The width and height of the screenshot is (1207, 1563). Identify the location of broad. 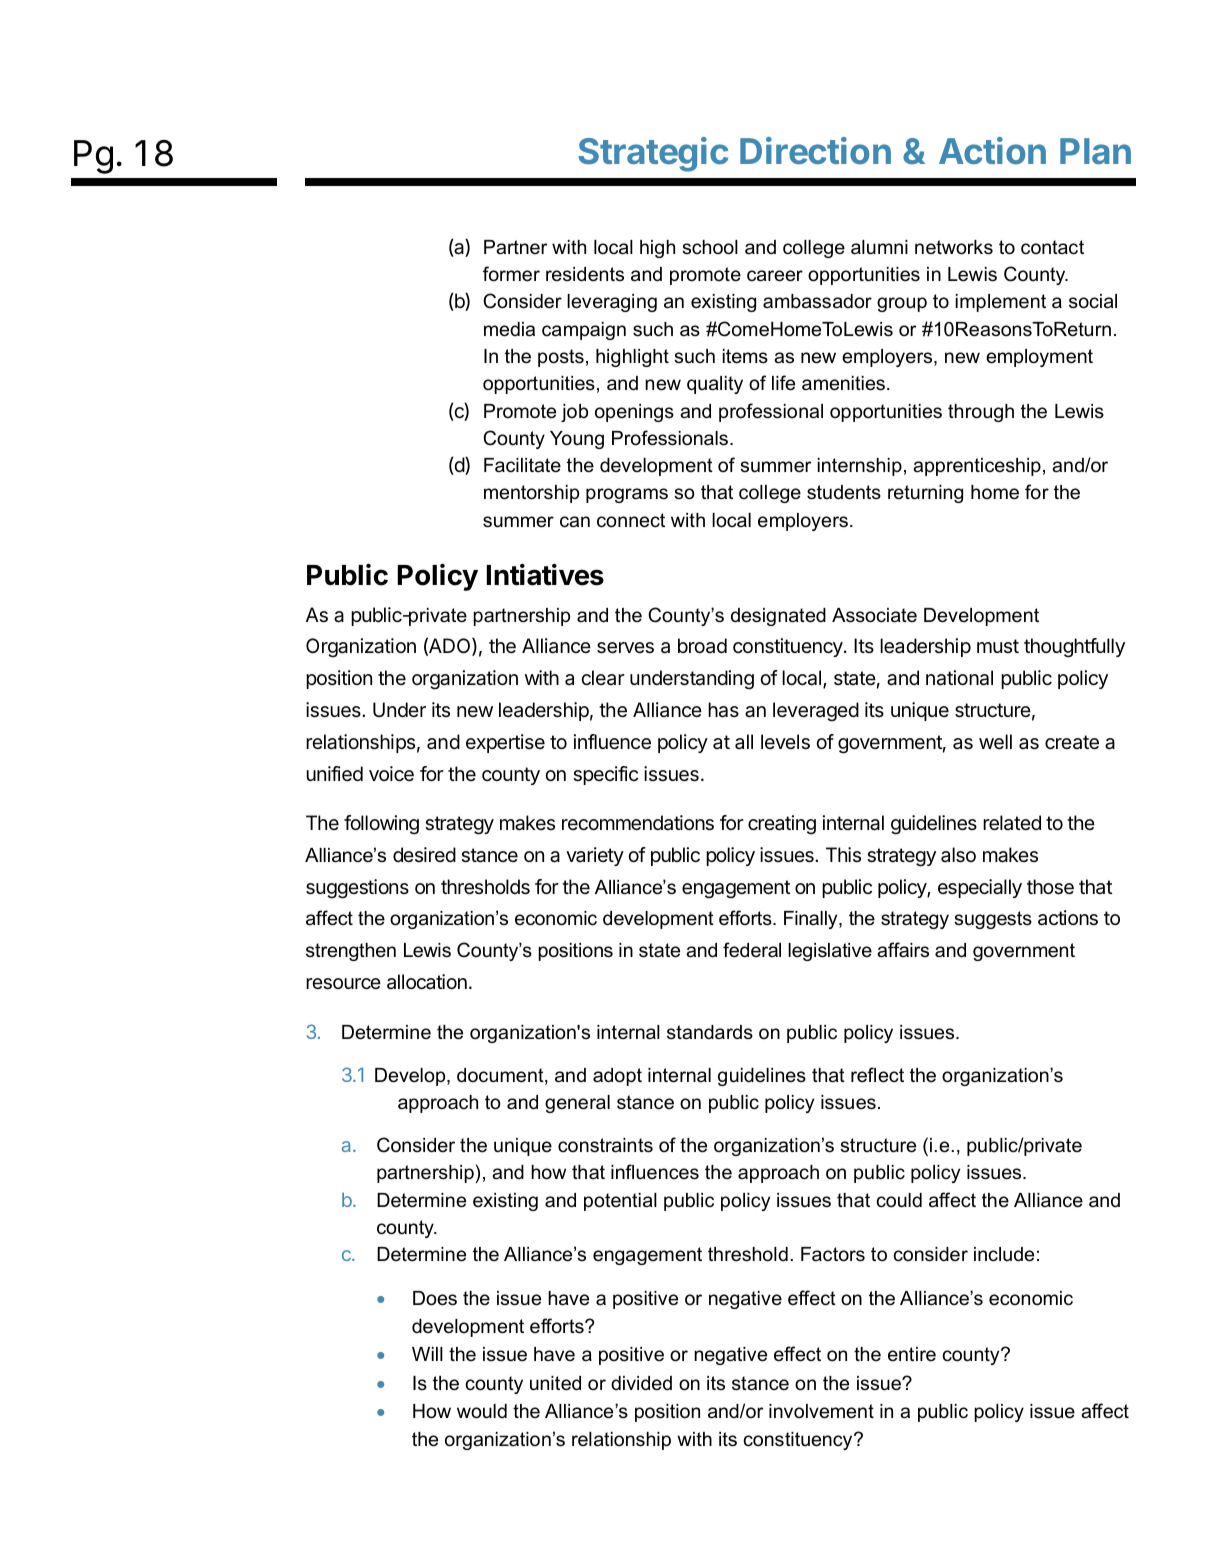
(702, 646).
